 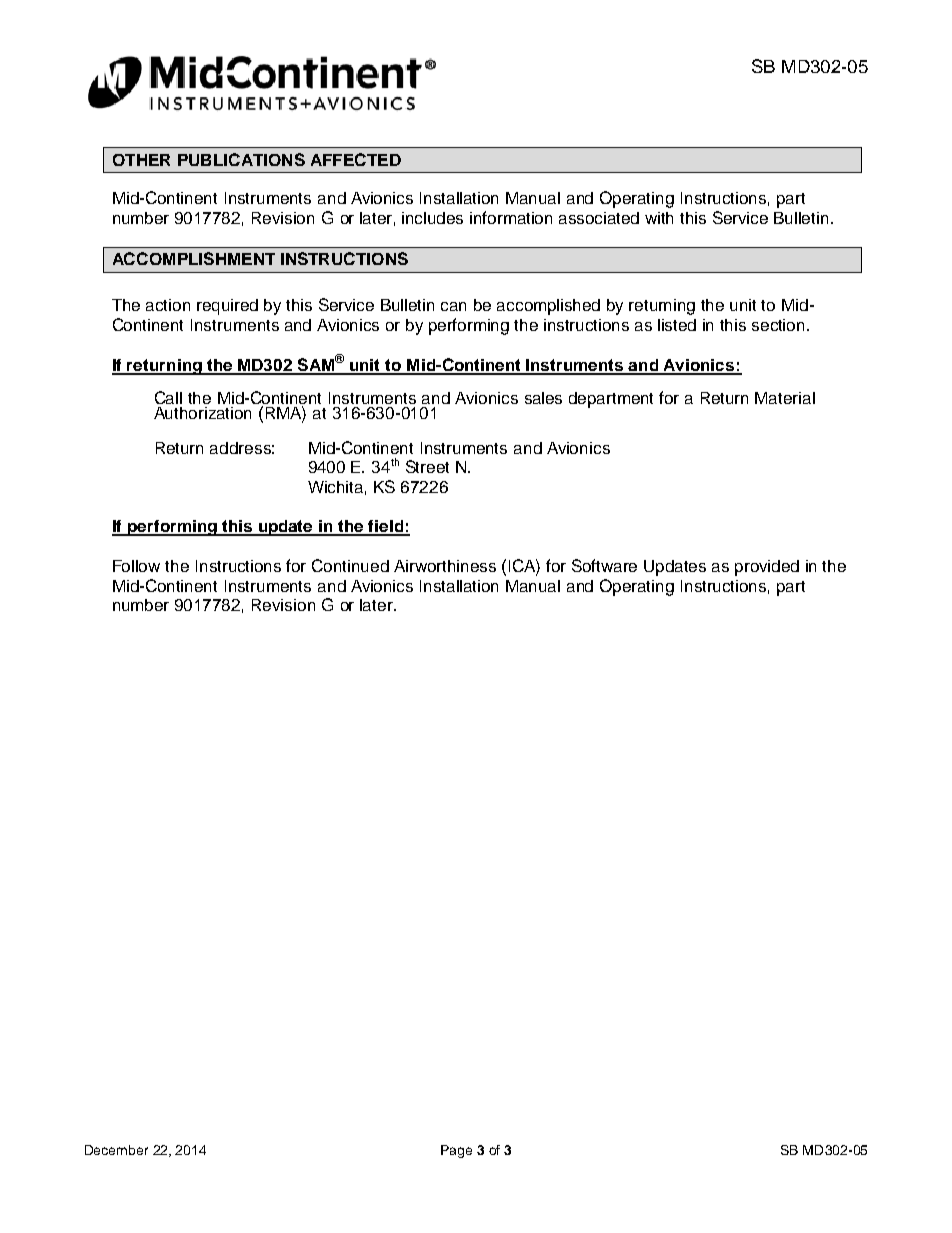 What do you see at coordinates (456, 1151) in the page?
I see `Page` at bounding box center [456, 1151].
